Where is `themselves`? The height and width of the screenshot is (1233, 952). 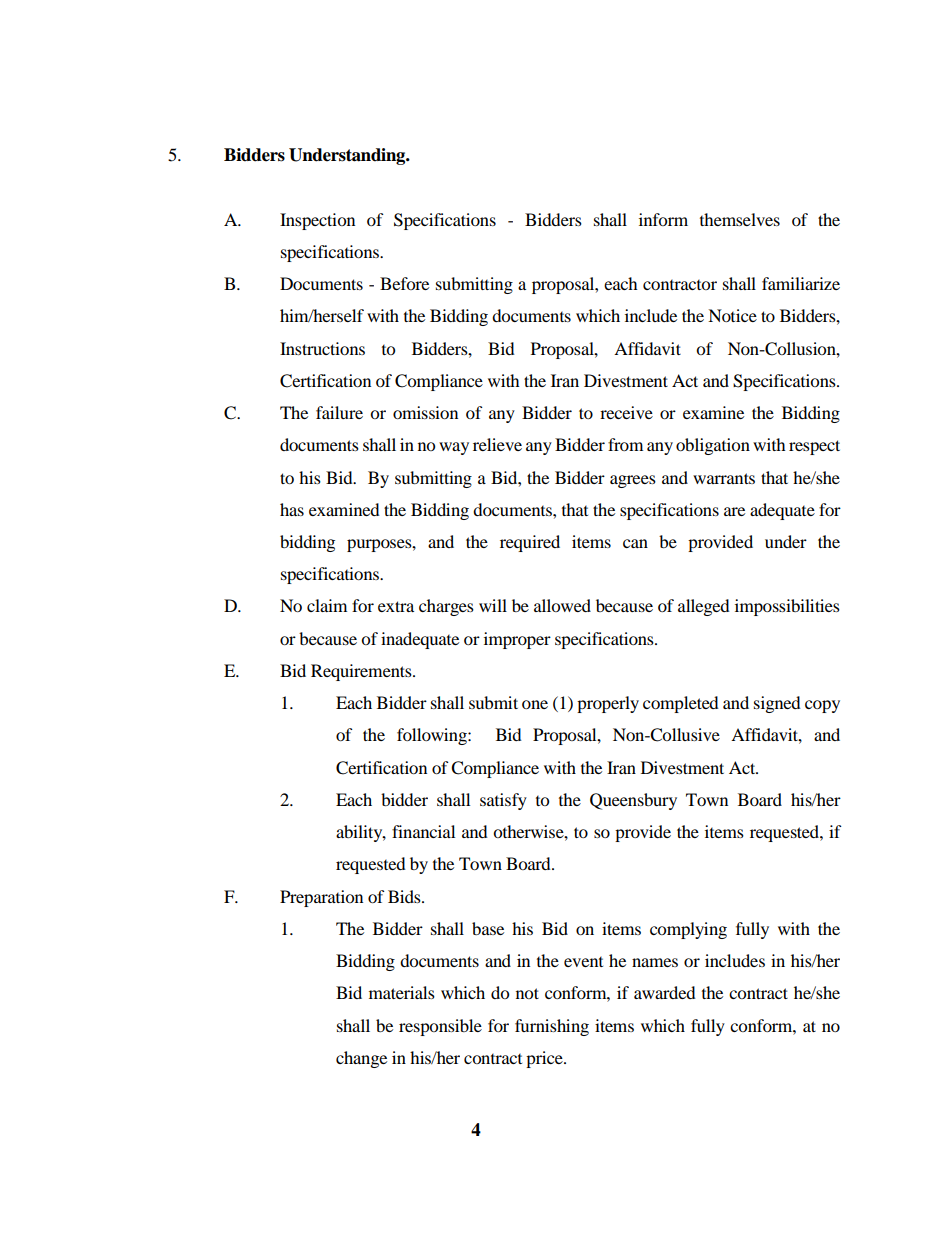
themselves is located at coordinates (740, 219).
